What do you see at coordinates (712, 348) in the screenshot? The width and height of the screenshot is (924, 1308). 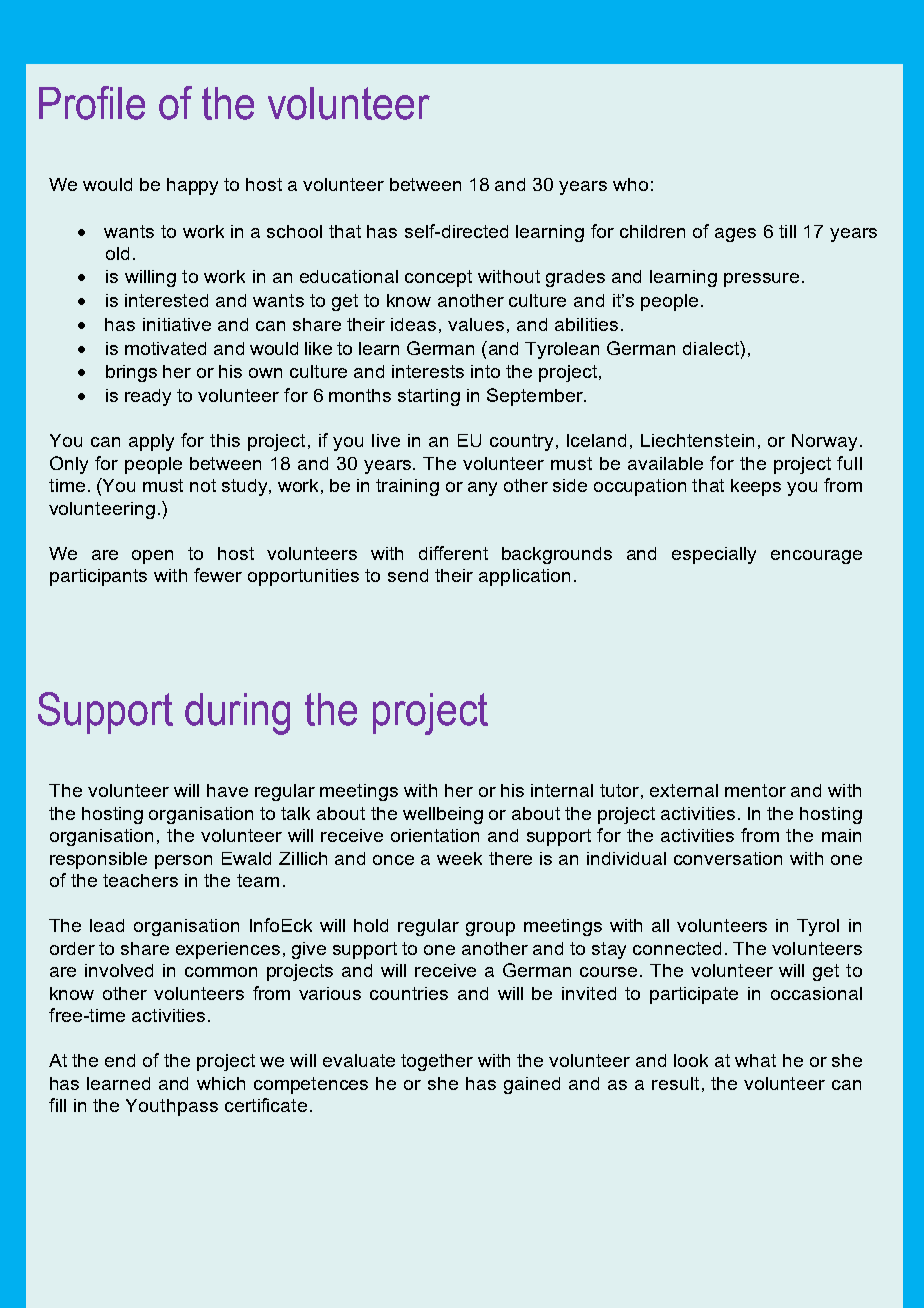 I see `dialect` at bounding box center [712, 348].
